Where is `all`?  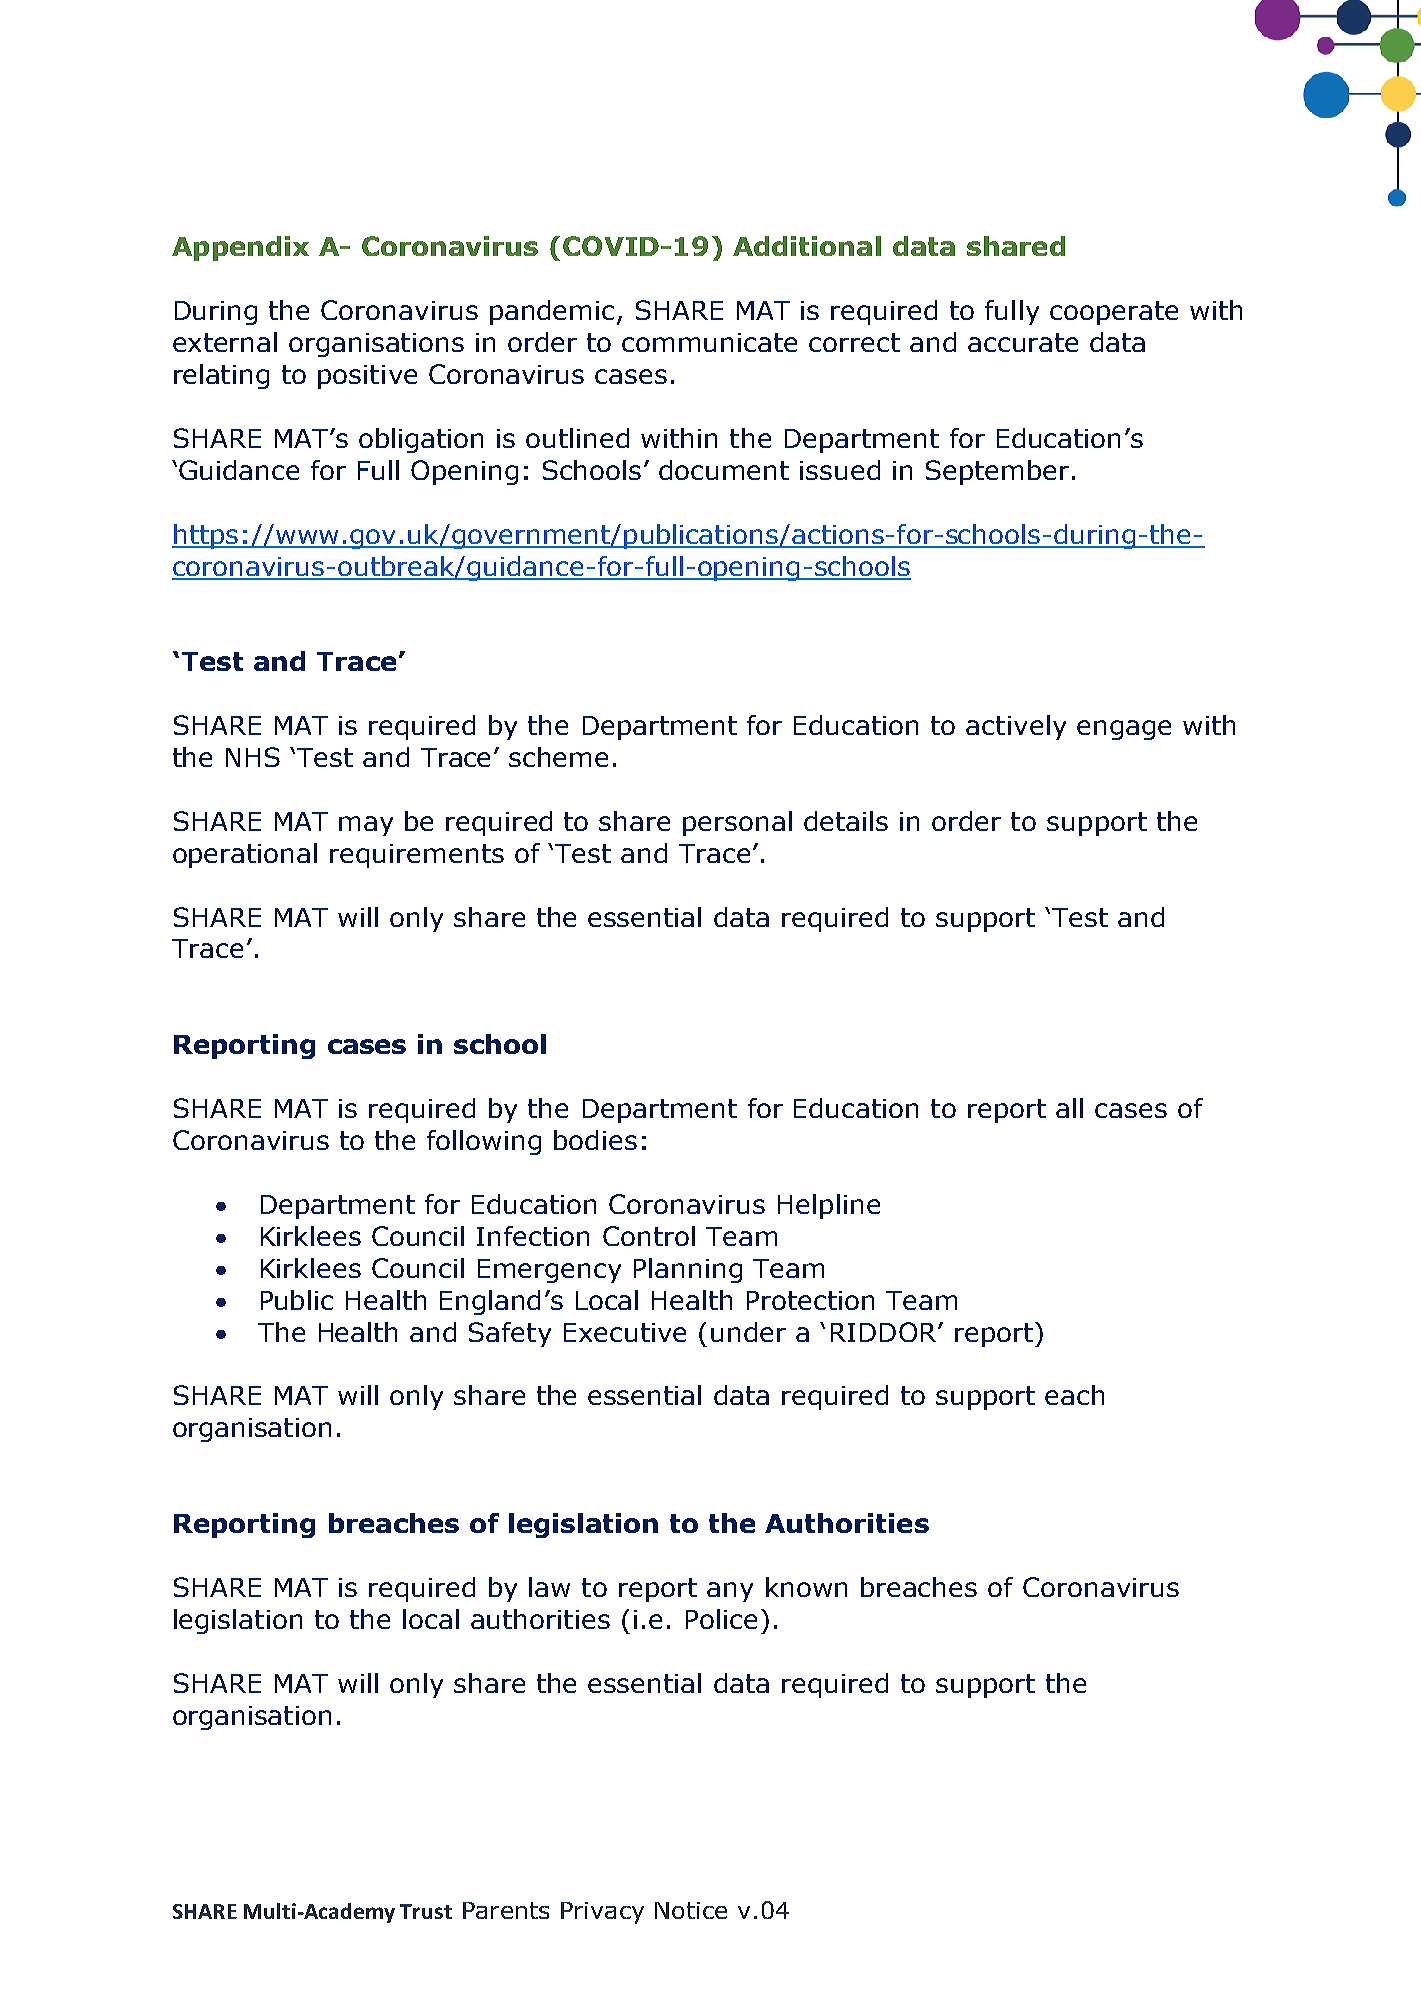
all is located at coordinates (1069, 1108).
